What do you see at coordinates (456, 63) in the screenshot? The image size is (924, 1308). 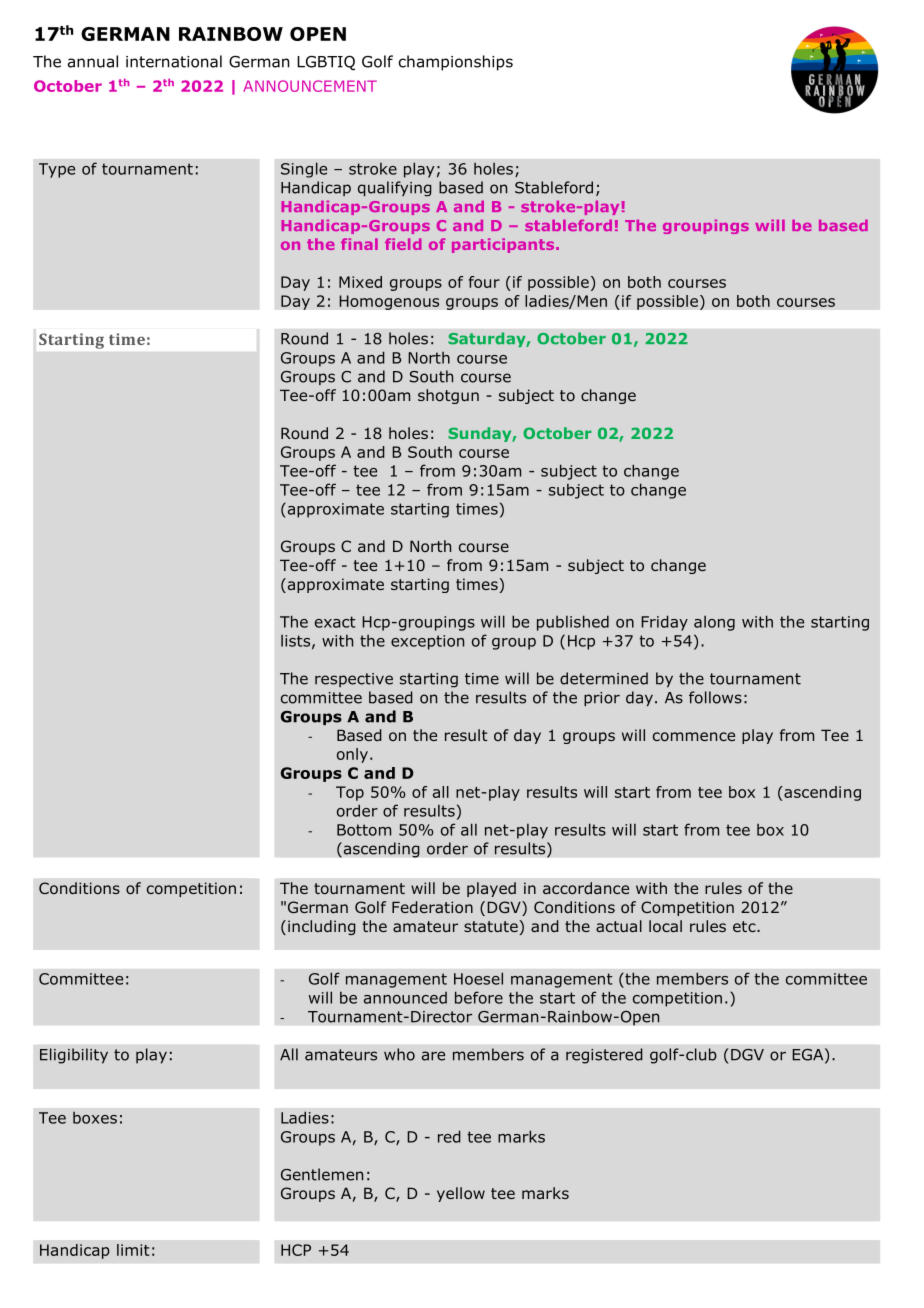 I see `championships` at bounding box center [456, 63].
